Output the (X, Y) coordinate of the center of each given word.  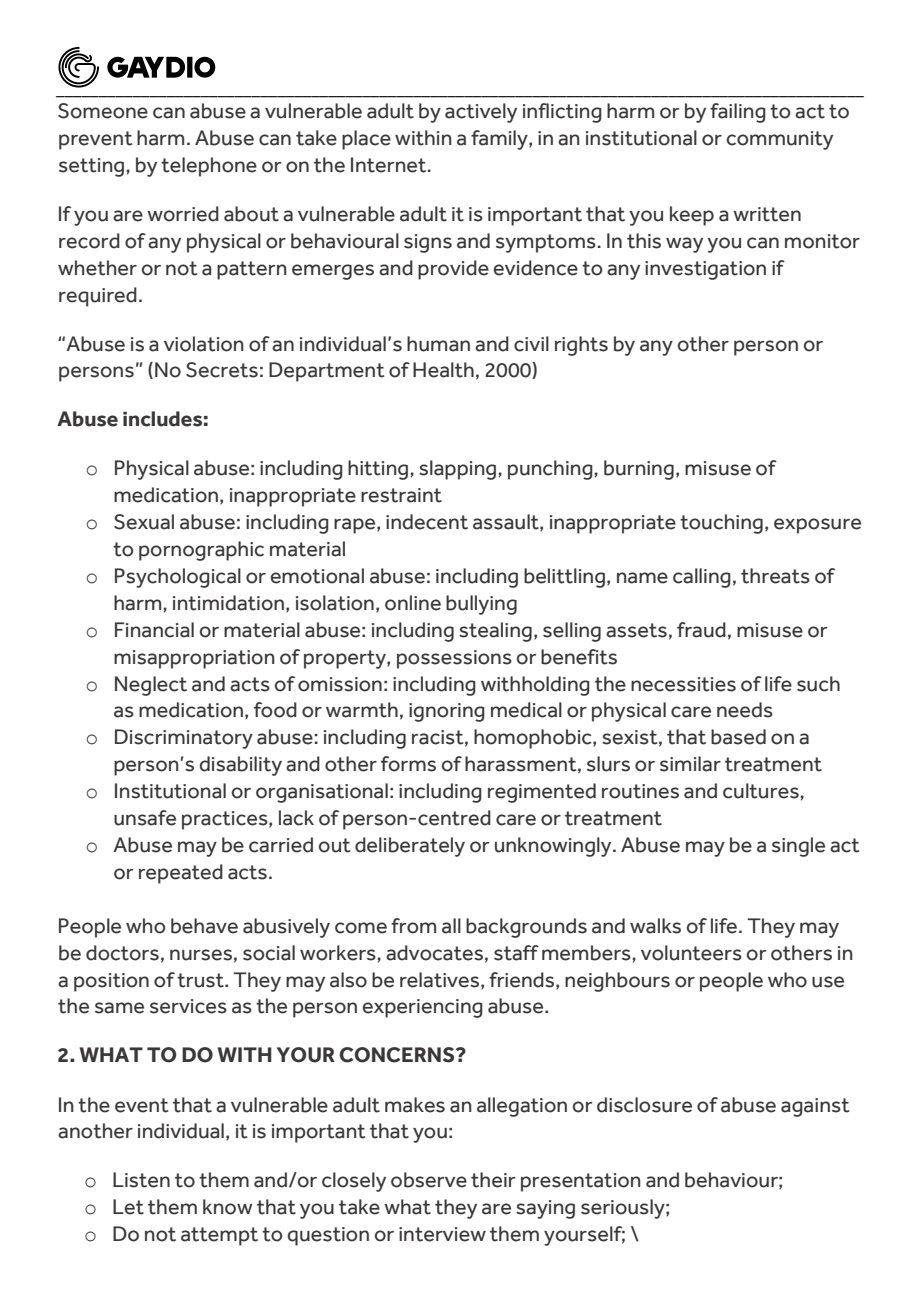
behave (204, 926)
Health (443, 370)
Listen (141, 1180)
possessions (454, 659)
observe (429, 1180)
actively (481, 113)
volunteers (691, 953)
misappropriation (194, 659)
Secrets (222, 370)
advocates (434, 953)
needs (745, 710)
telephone (209, 167)
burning (639, 470)
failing (738, 113)
